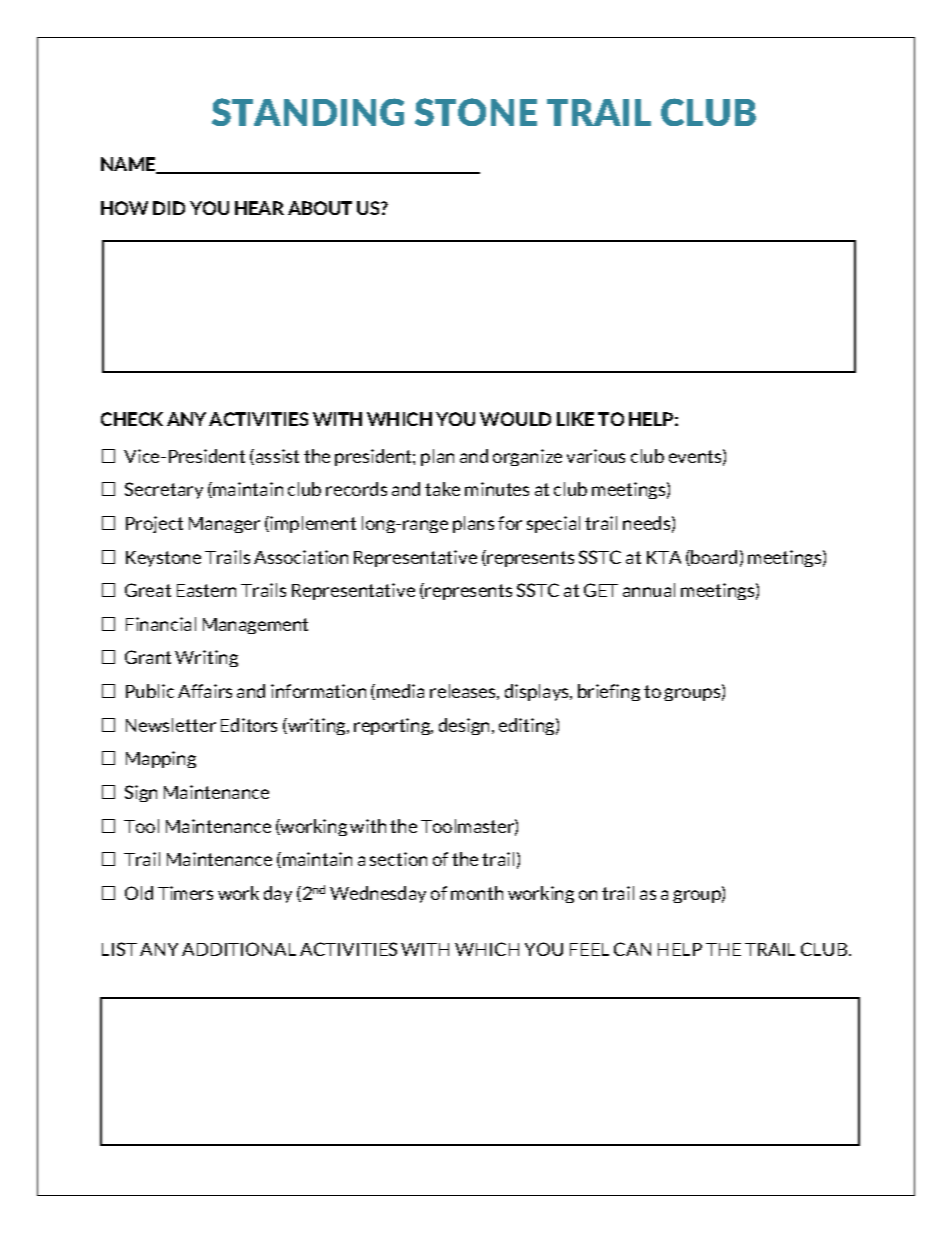 This screenshot has width=952, height=1233. What do you see at coordinates (320, 208) in the screenshot?
I see `ABOUT` at bounding box center [320, 208].
